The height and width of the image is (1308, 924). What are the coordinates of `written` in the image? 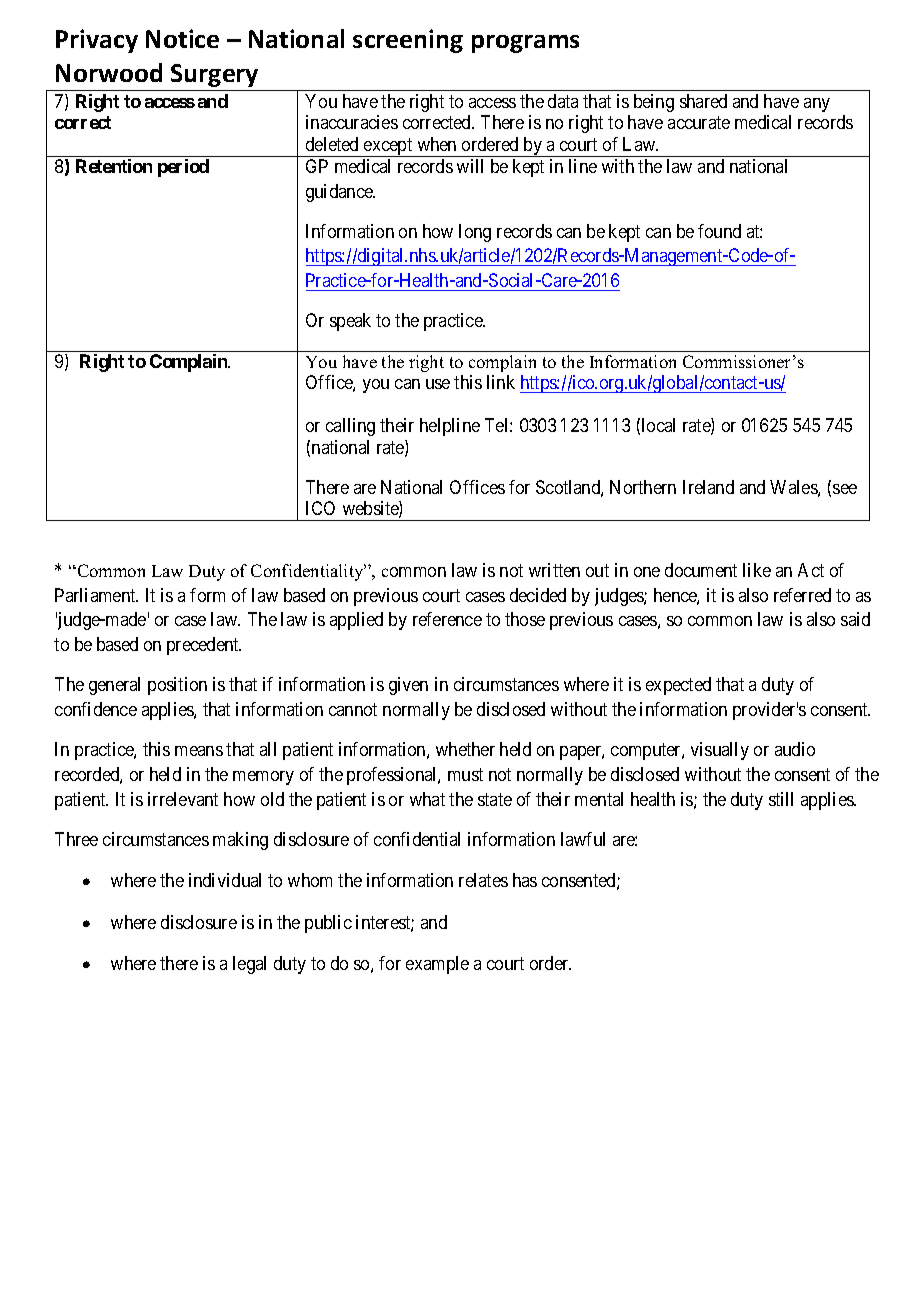 It's located at (554, 570).
